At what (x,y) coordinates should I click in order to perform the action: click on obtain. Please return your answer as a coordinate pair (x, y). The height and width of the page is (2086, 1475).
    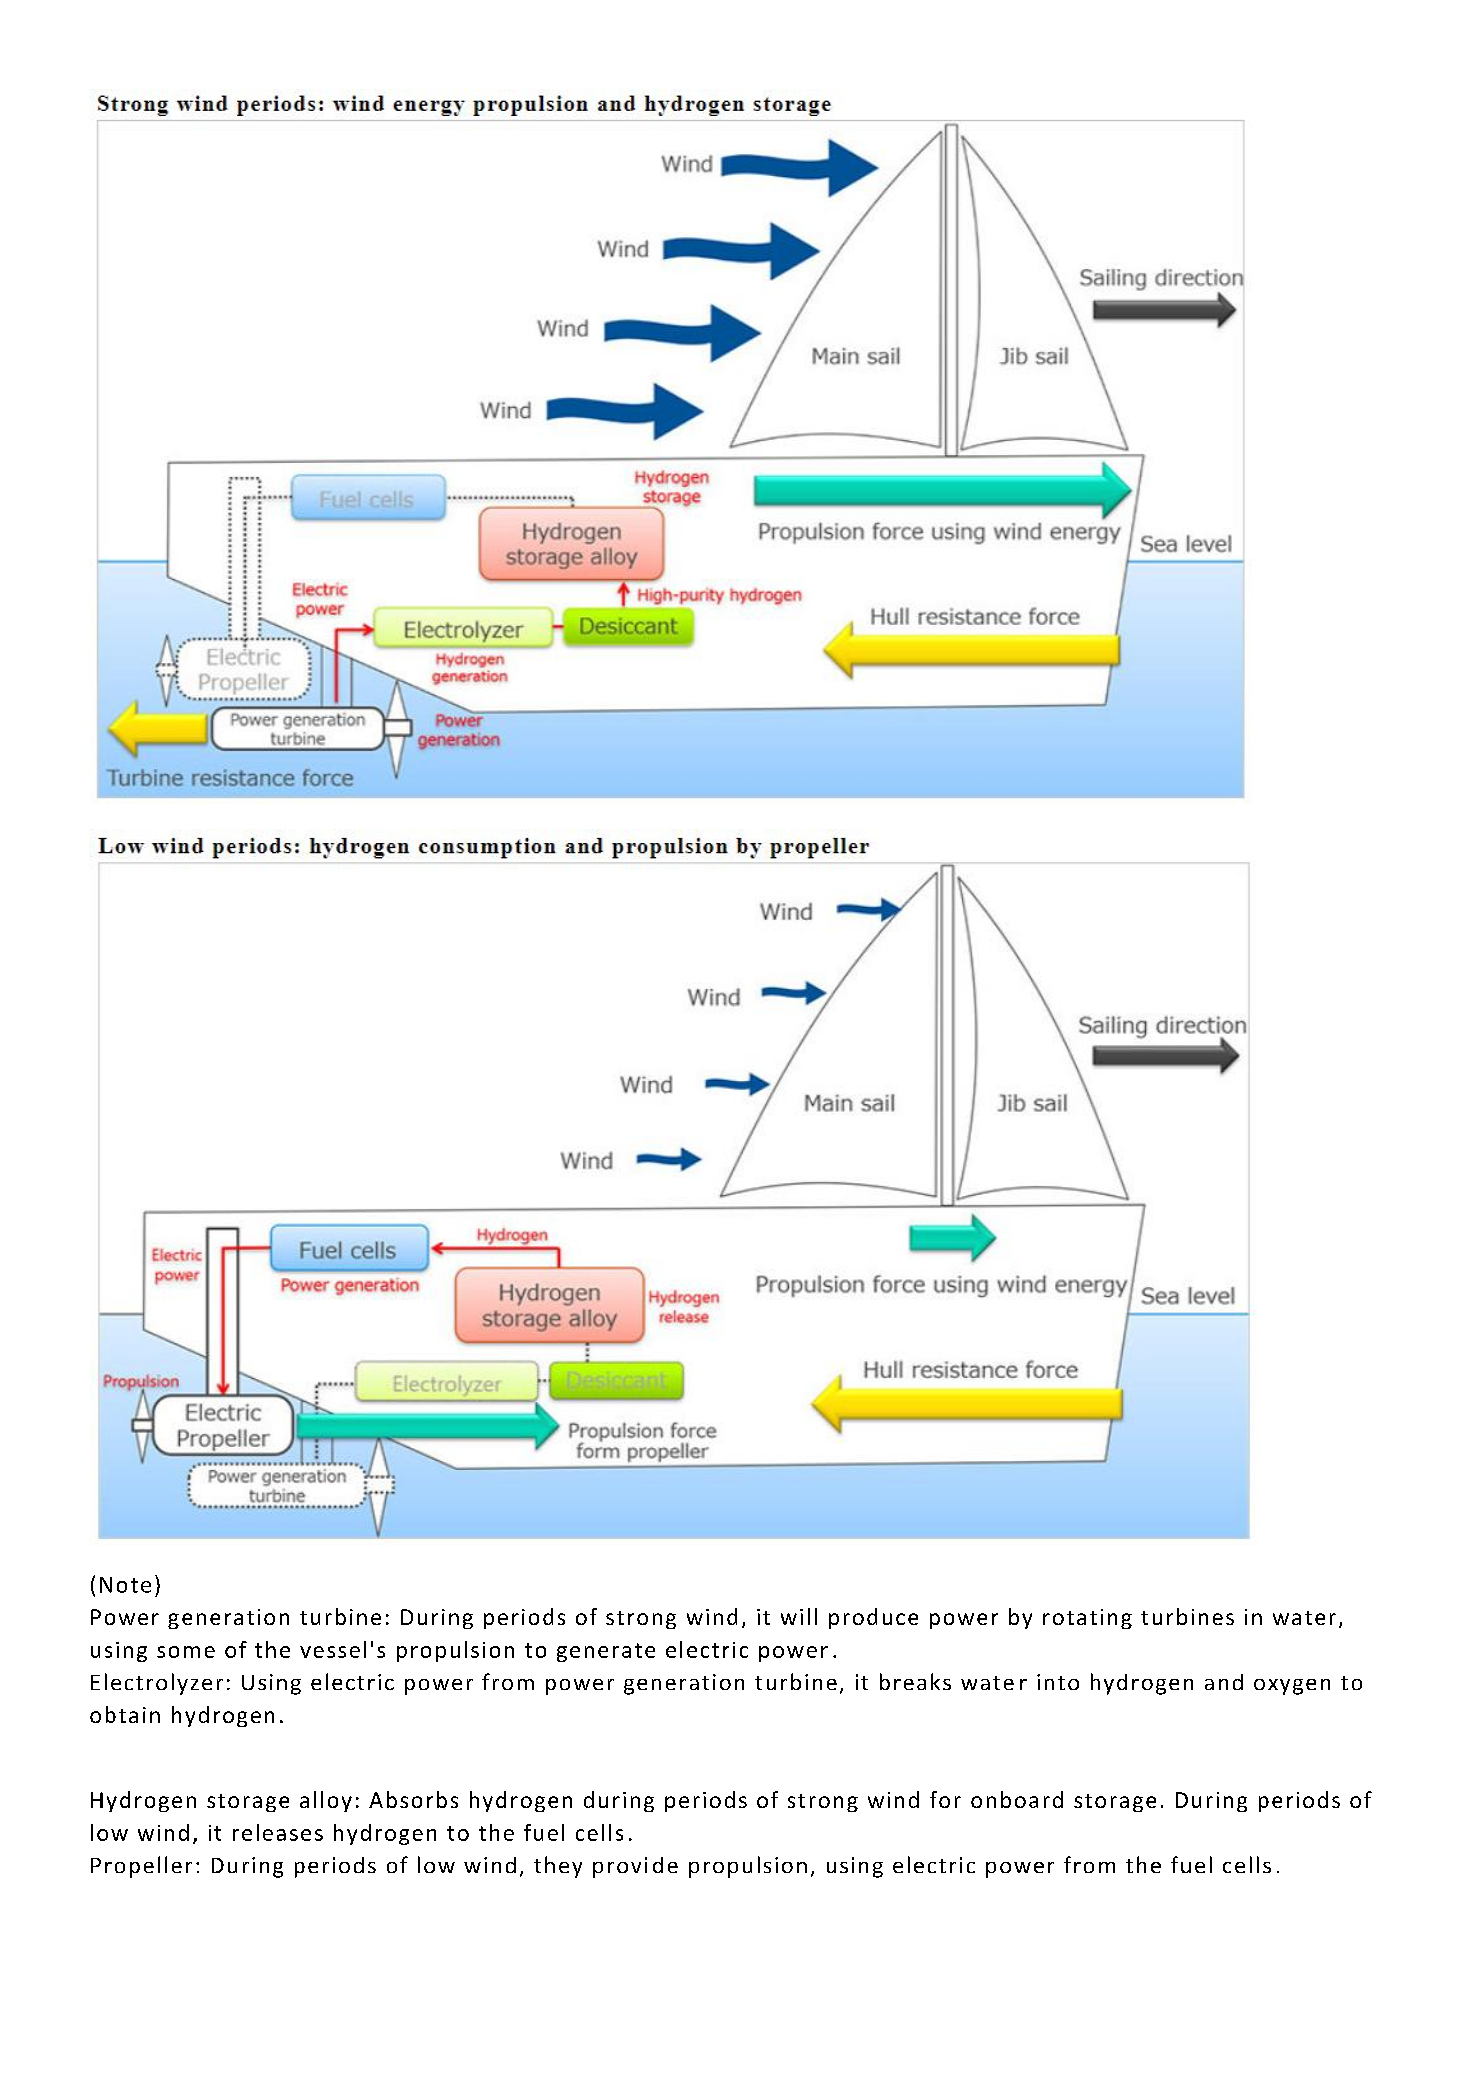
    Looking at the image, I should click on (125, 1714).
